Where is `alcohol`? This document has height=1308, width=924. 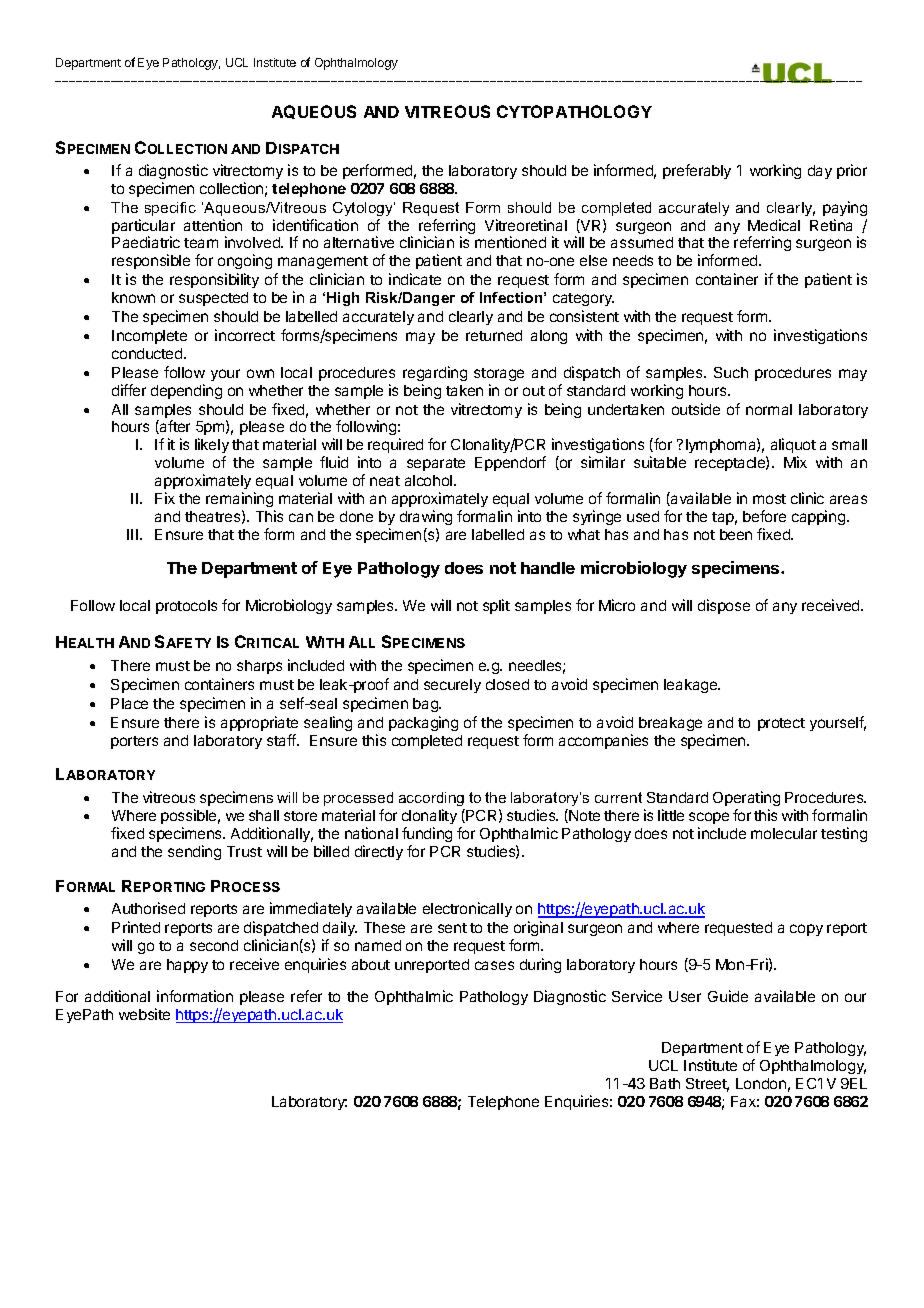
alcohol is located at coordinates (430, 480).
